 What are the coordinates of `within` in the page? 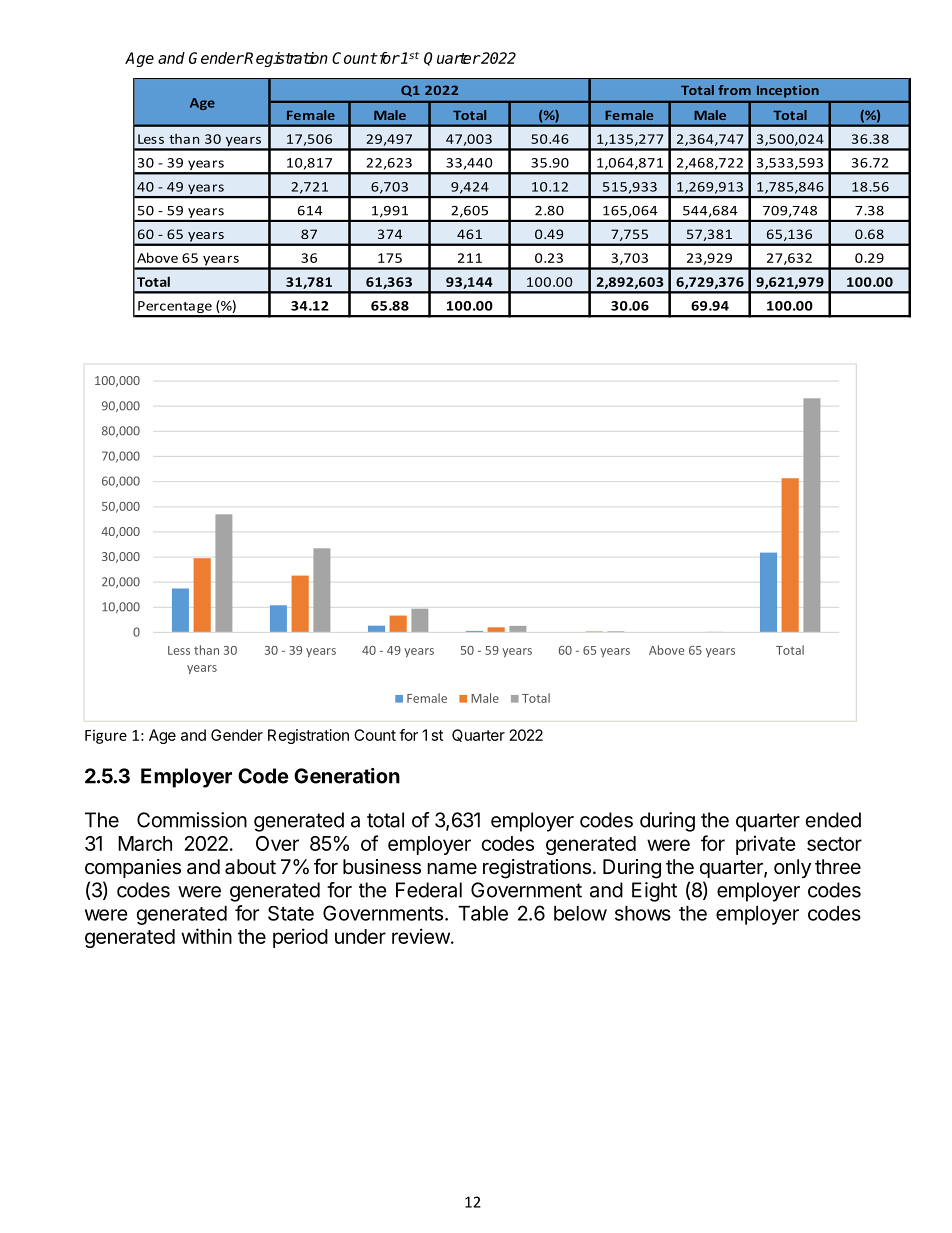 It's located at (206, 936).
